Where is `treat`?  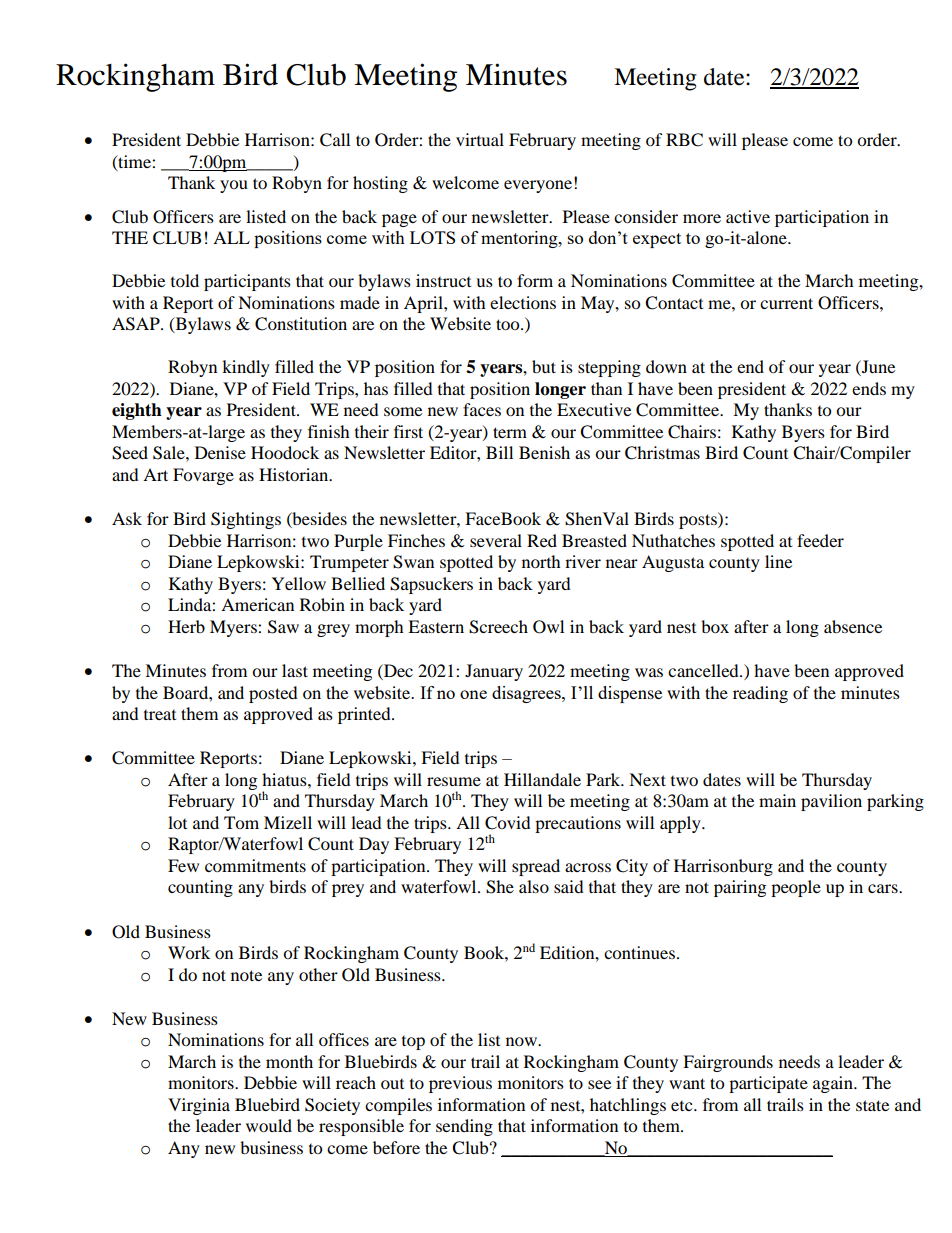 treat is located at coordinates (160, 715).
